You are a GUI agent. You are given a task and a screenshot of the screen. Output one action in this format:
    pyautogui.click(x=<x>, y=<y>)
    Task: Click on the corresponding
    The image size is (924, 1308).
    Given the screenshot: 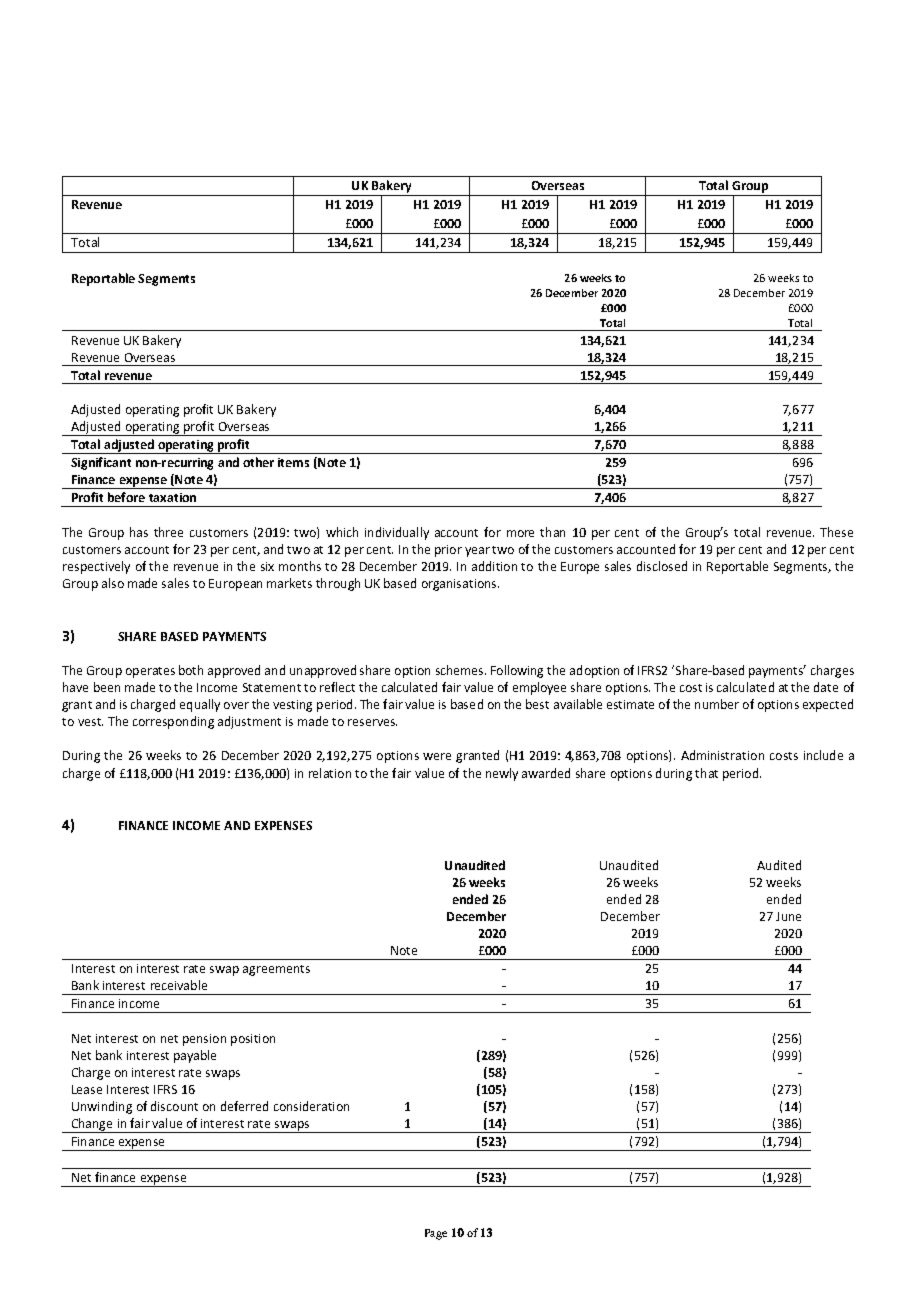 What is the action you would take?
    pyautogui.click(x=173, y=722)
